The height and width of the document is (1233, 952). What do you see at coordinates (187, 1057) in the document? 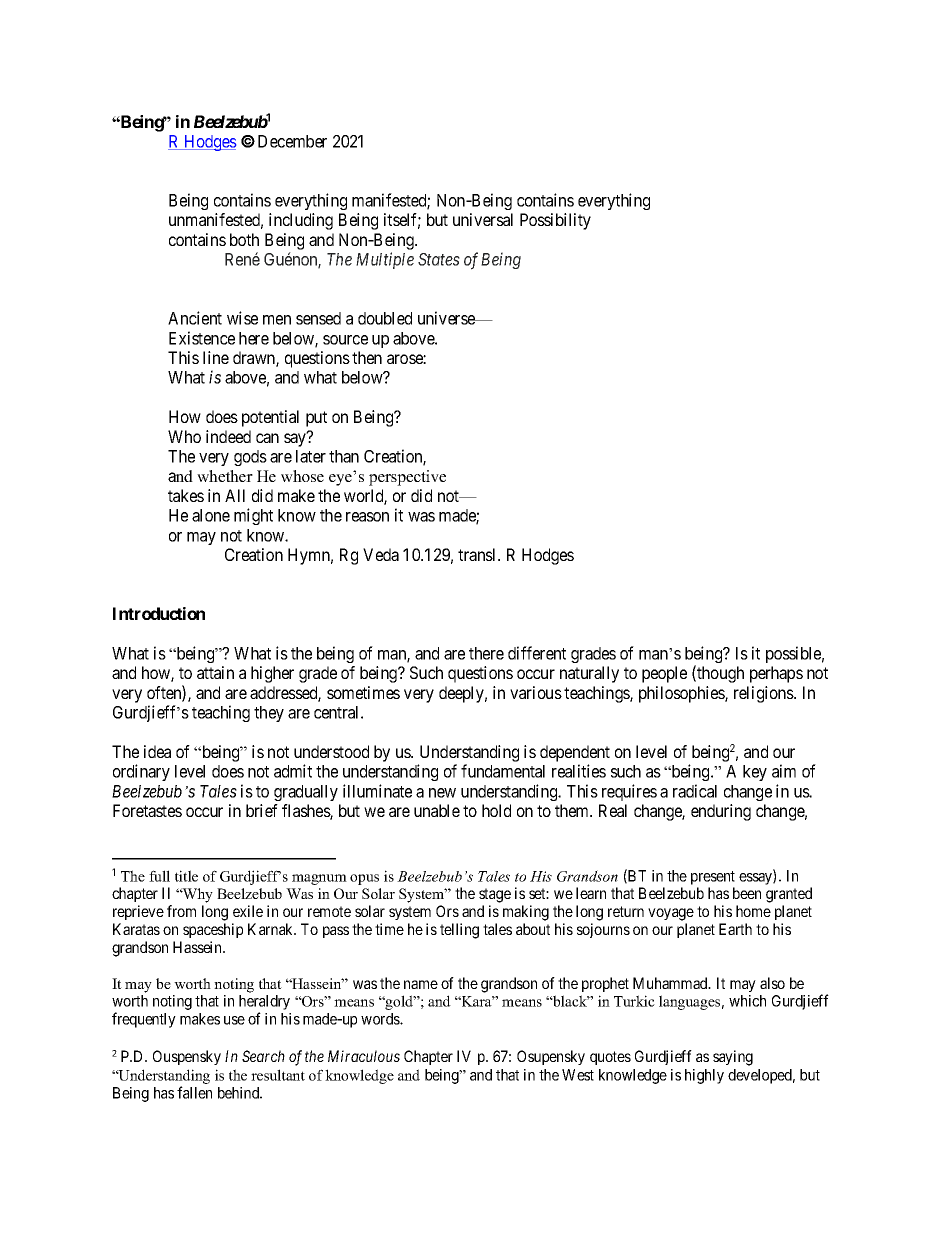
I see `Ouspensky` at bounding box center [187, 1057].
